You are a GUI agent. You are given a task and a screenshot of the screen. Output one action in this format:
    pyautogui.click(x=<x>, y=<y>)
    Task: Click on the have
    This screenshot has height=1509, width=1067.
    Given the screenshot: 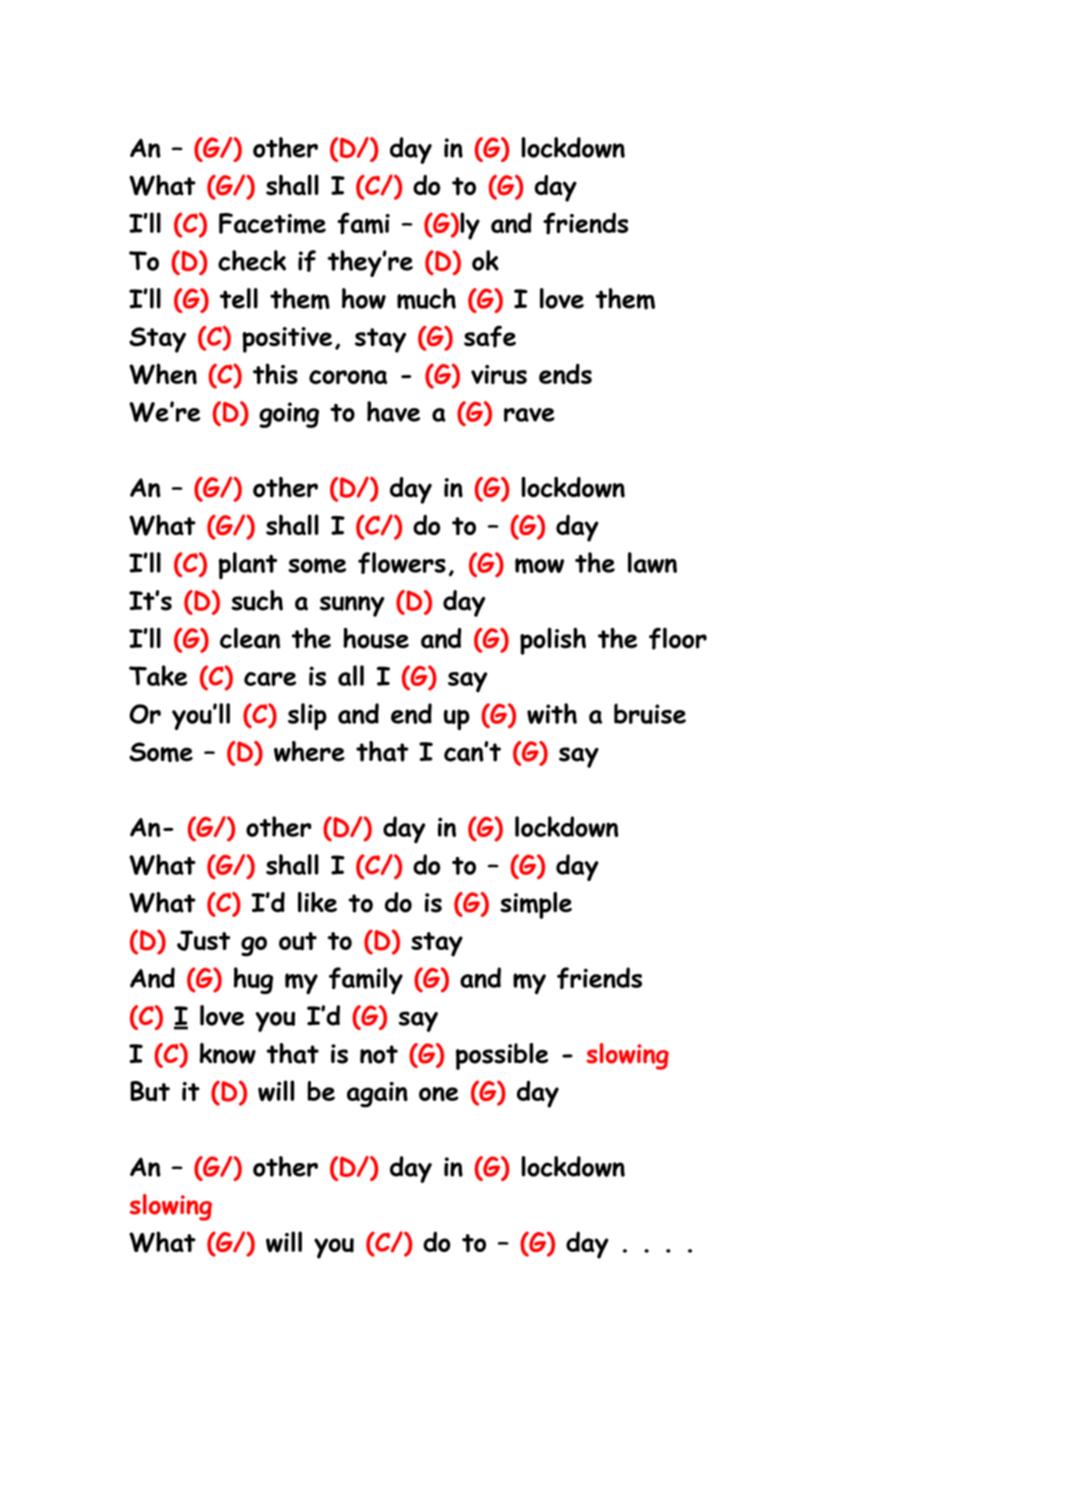 What is the action you would take?
    pyautogui.click(x=393, y=411)
